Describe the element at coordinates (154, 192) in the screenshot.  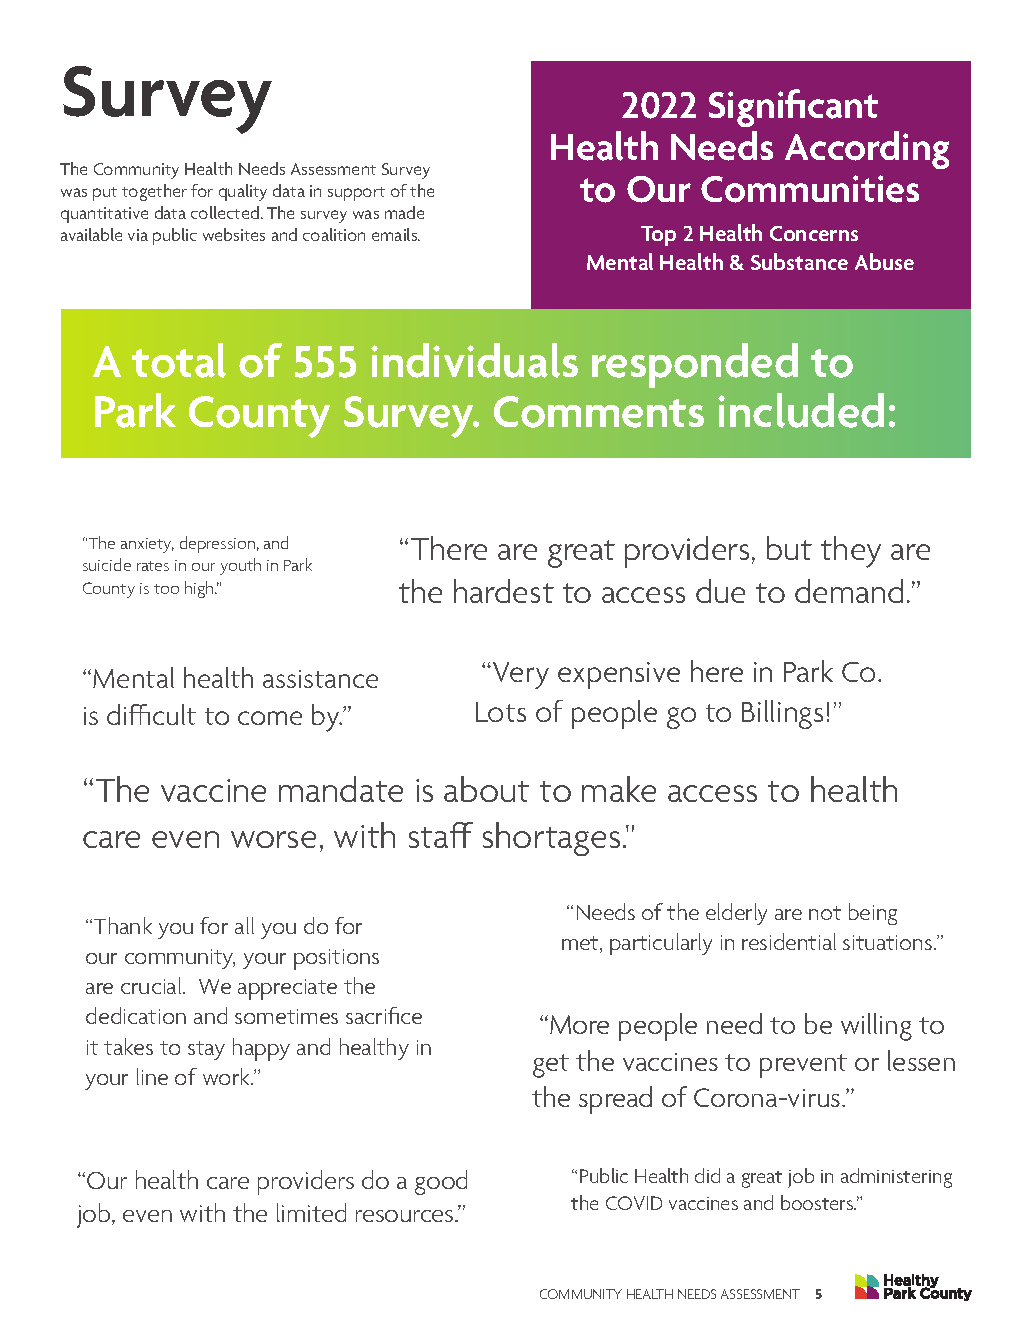
I see `together` at that location.
